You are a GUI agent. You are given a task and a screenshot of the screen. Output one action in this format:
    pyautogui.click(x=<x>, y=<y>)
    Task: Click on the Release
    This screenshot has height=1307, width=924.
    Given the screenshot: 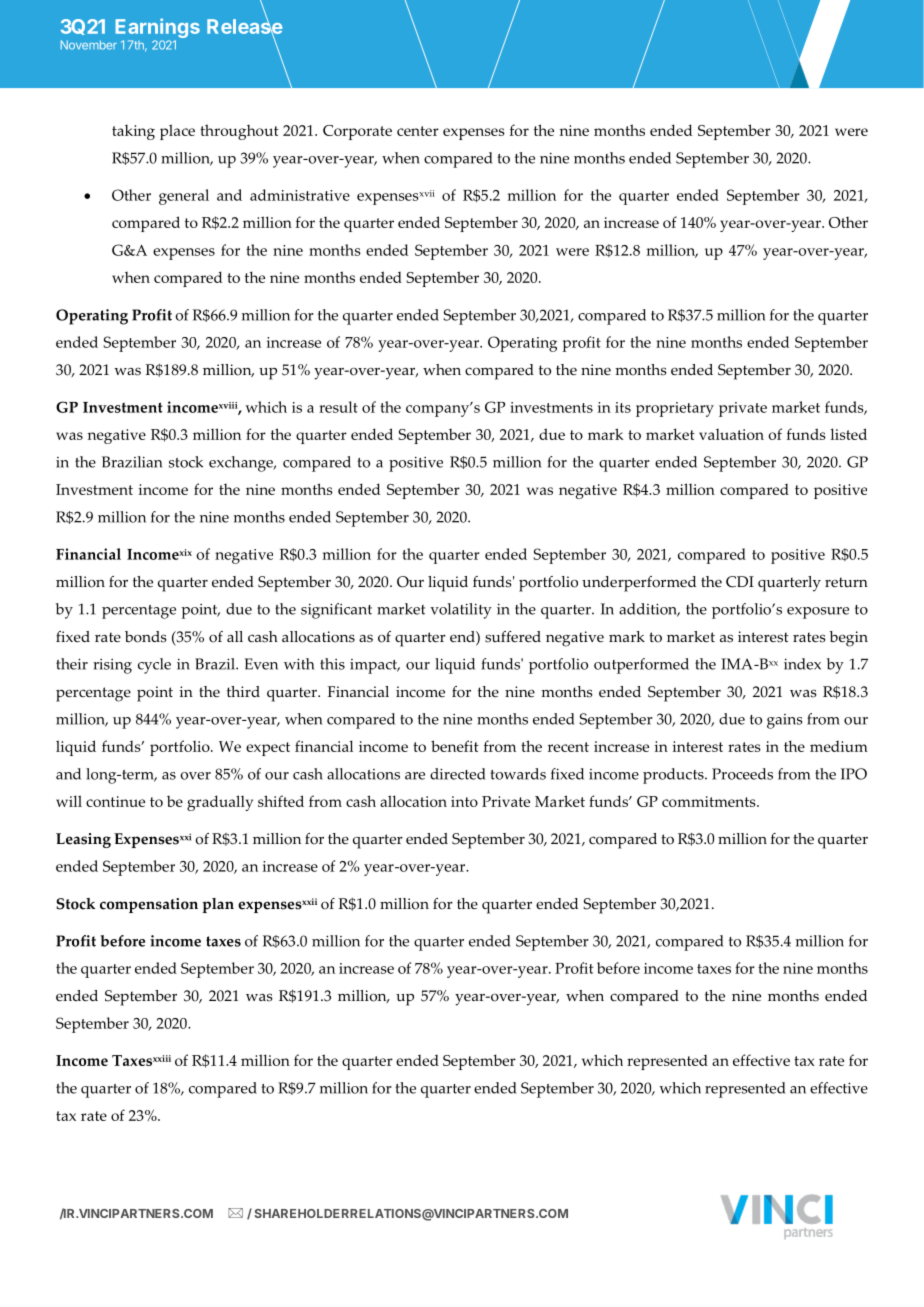 What is the action you would take?
    pyautogui.click(x=245, y=26)
